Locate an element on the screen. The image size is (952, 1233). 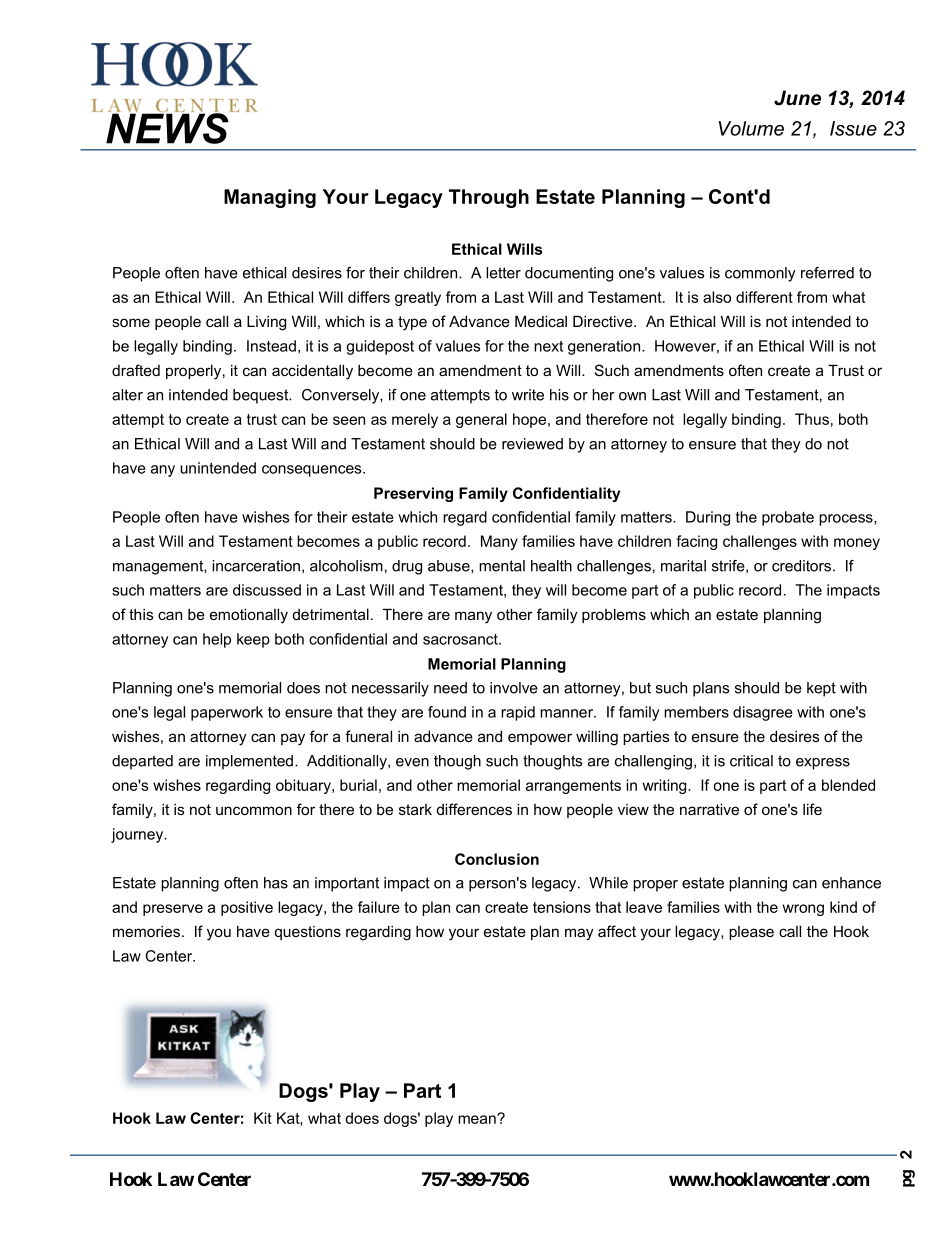
Conclusion is located at coordinates (497, 859).
